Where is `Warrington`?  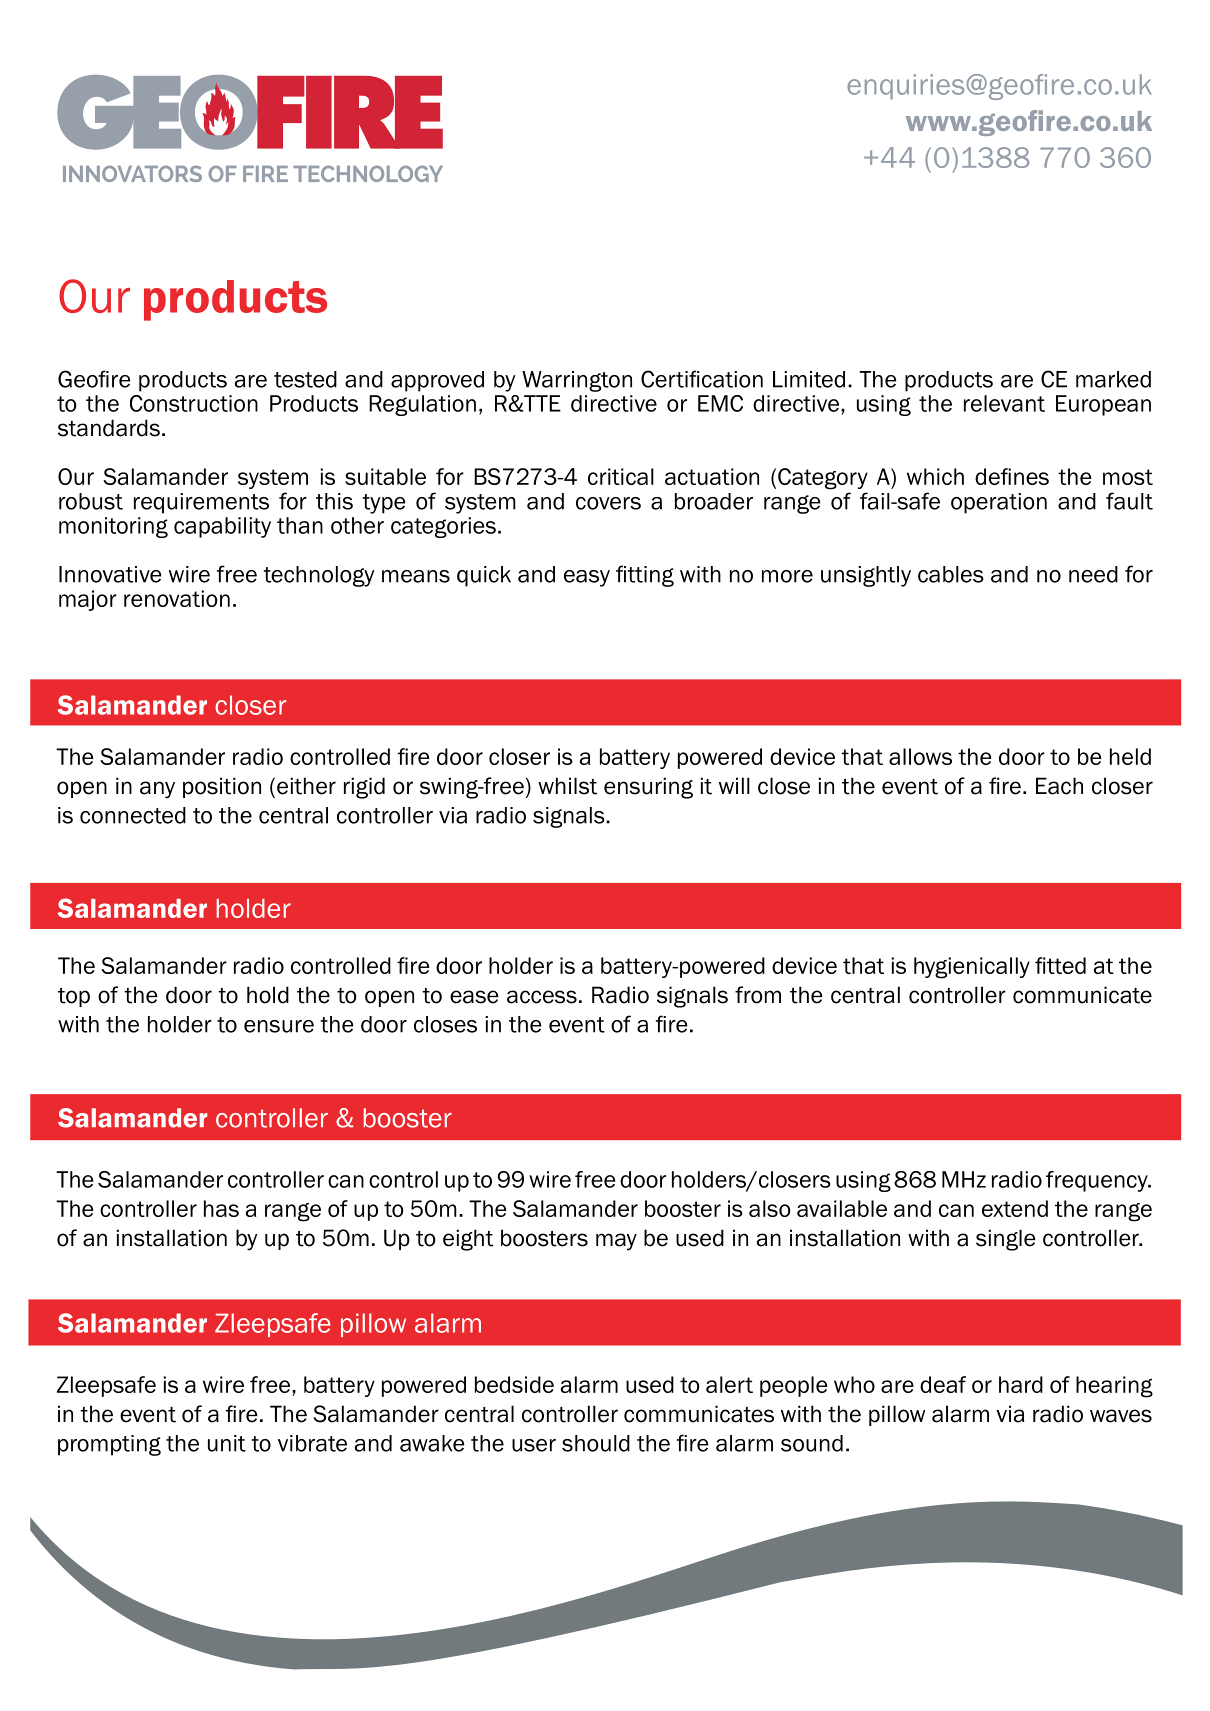
Warrington is located at coordinates (577, 381).
